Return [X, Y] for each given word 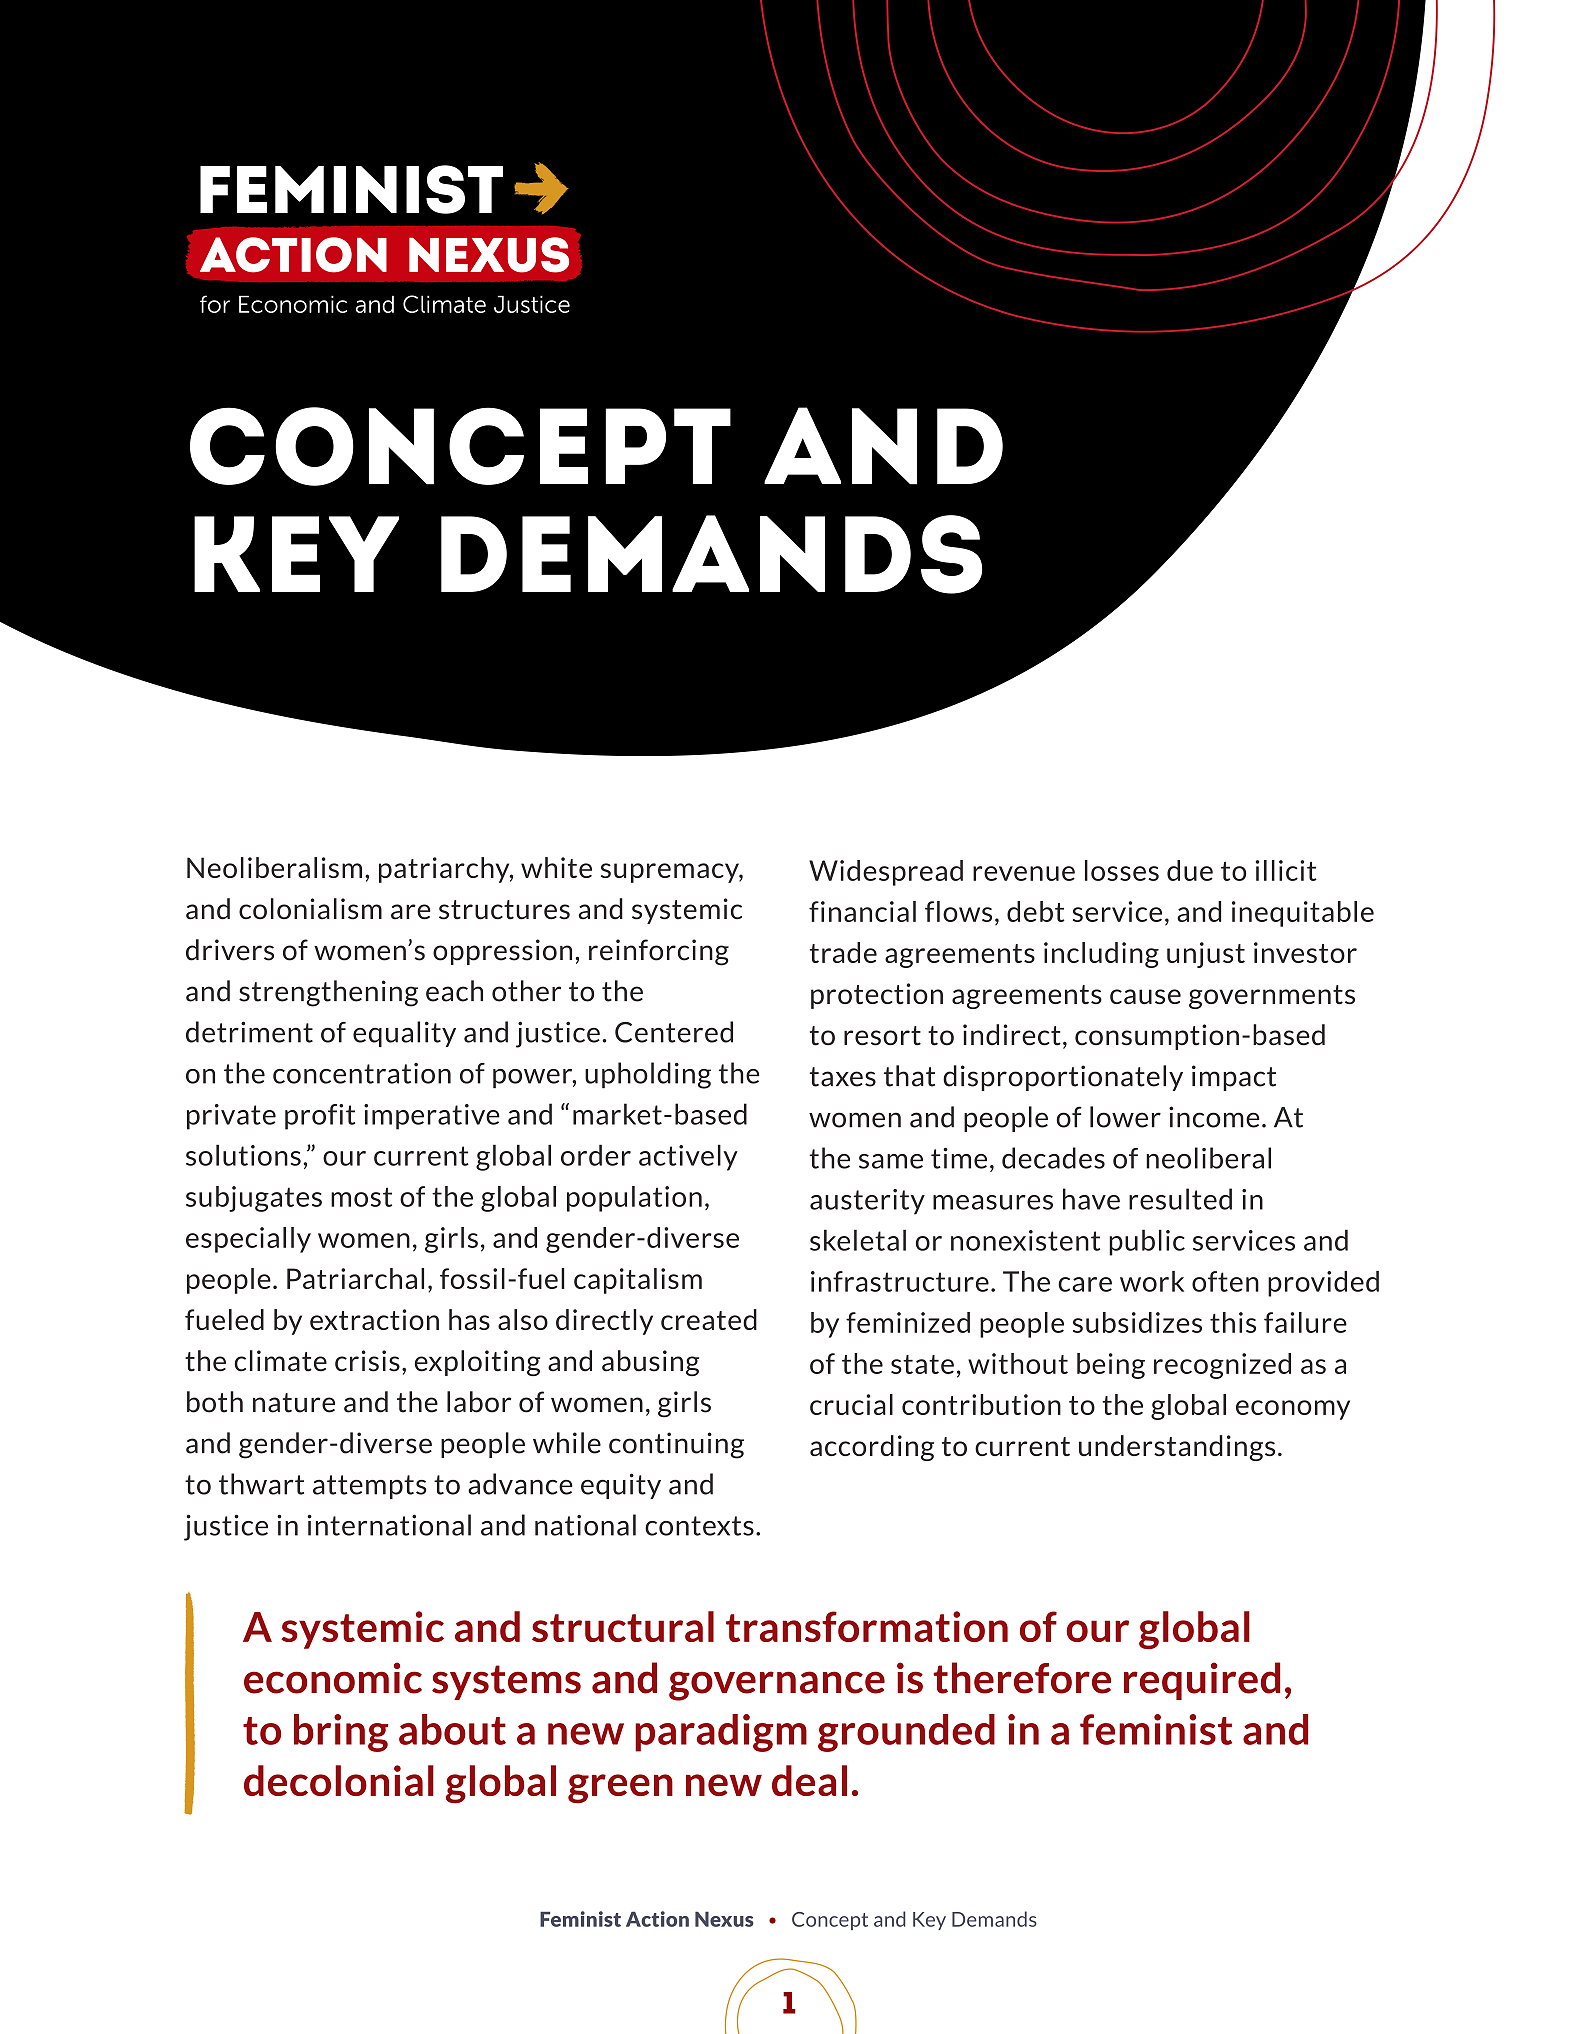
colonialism [310, 909]
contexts [699, 1526]
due [1190, 870]
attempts [369, 1487]
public [1147, 1242]
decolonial [339, 1780]
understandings [1177, 1448]
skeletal [858, 1240]
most [361, 1197]
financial [862, 911]
